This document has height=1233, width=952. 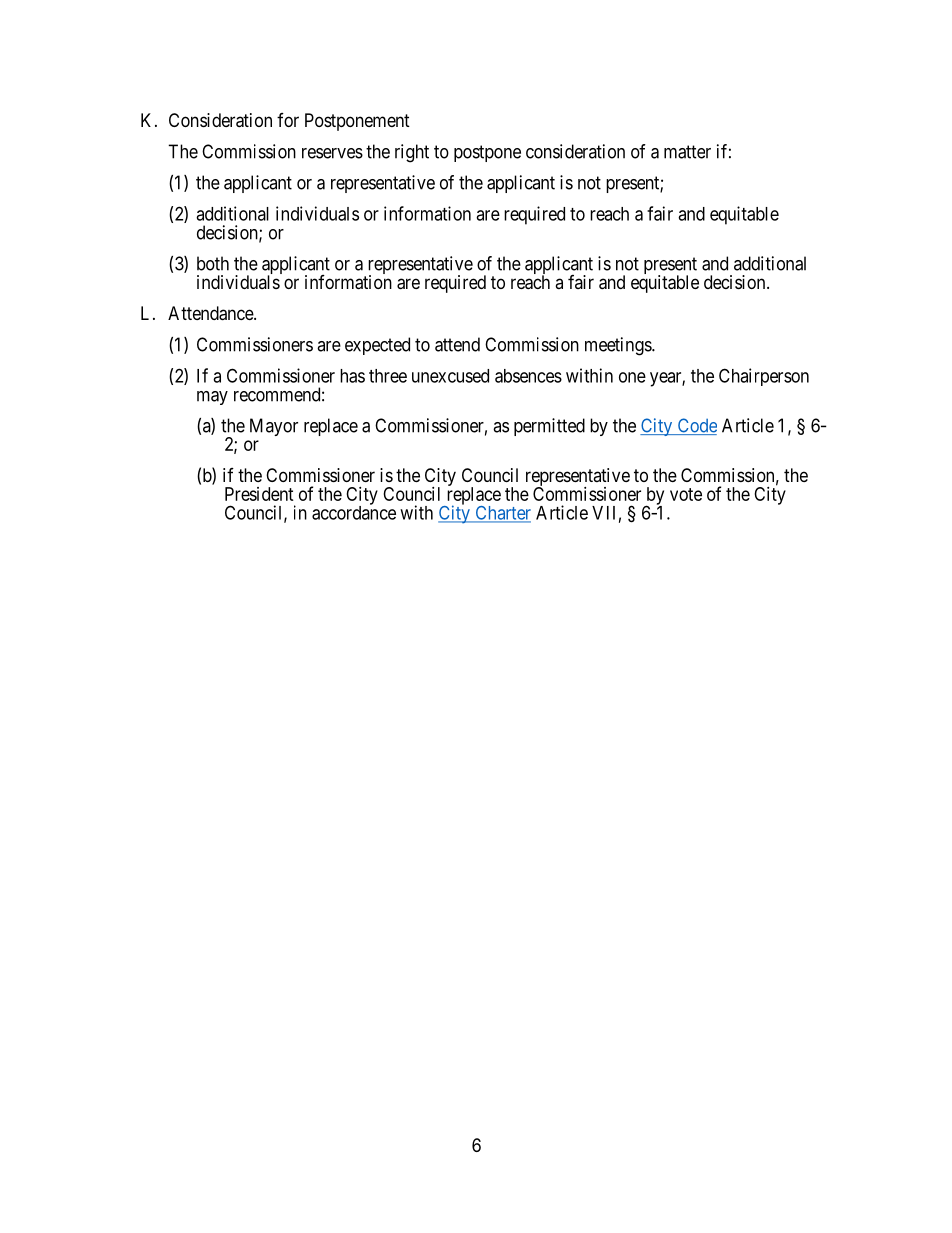 What do you see at coordinates (332, 153) in the document?
I see `reserves` at bounding box center [332, 153].
